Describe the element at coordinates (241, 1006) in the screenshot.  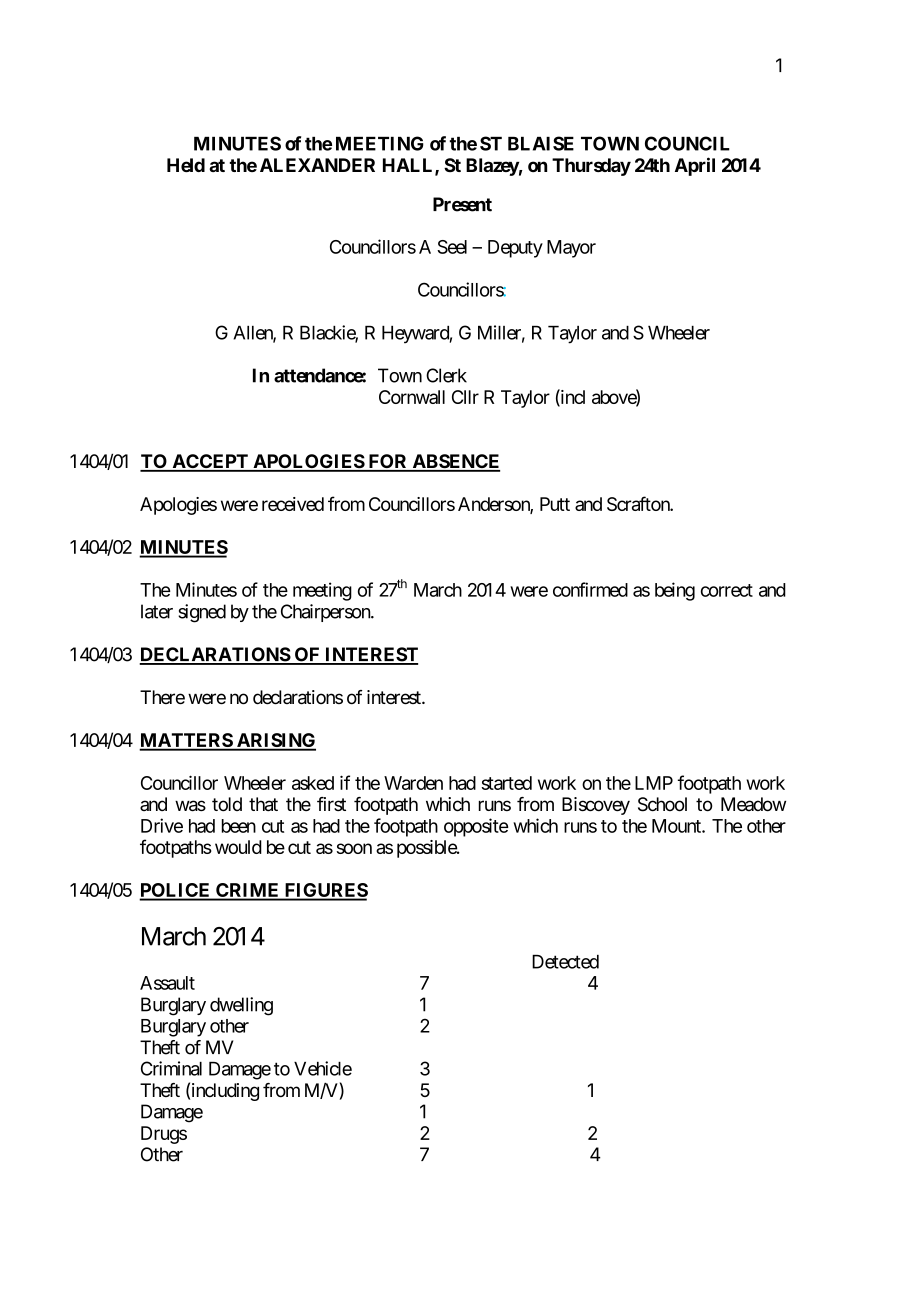
I see `dwelling` at that location.
